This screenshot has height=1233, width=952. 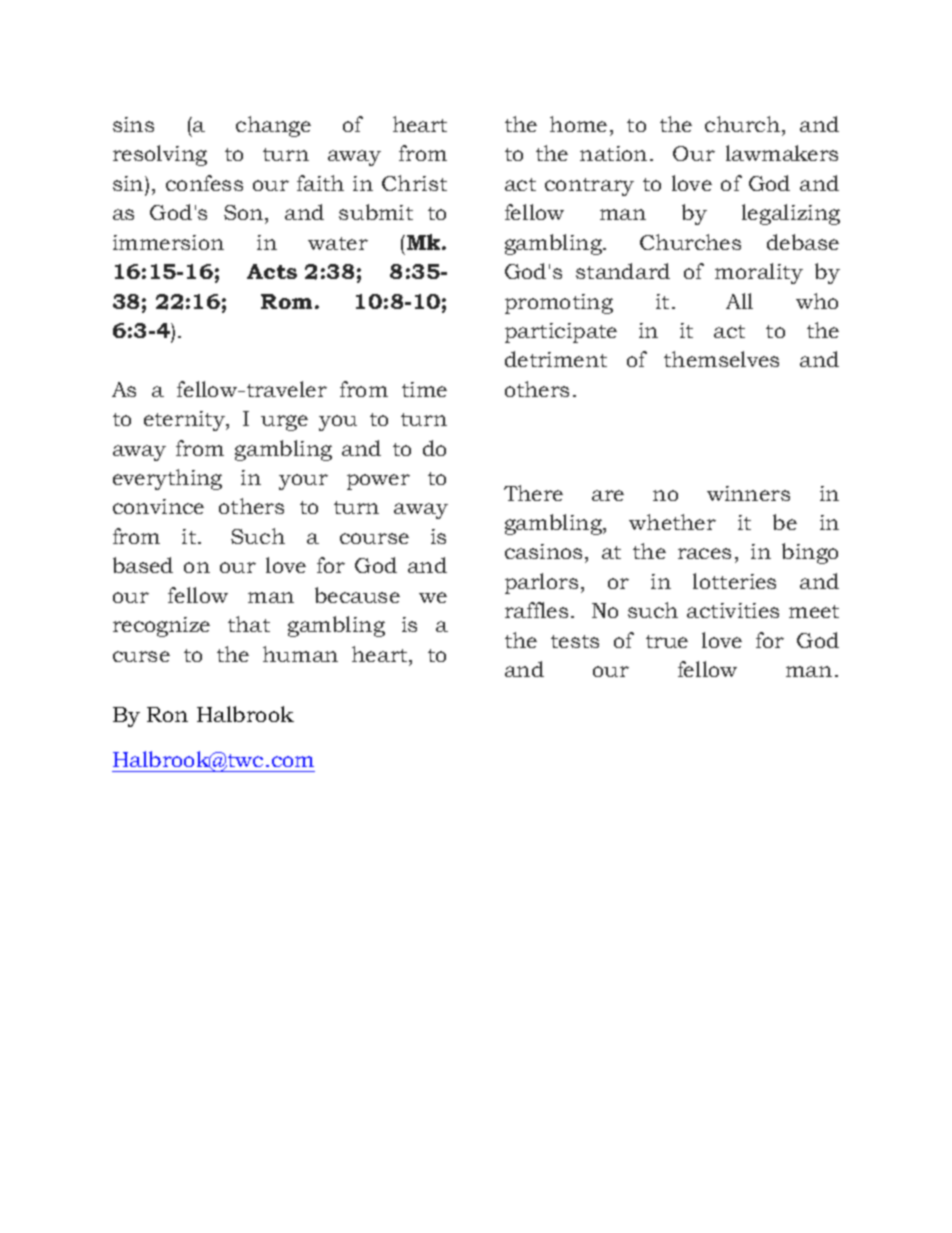 I want to click on There, so click(x=533, y=493).
